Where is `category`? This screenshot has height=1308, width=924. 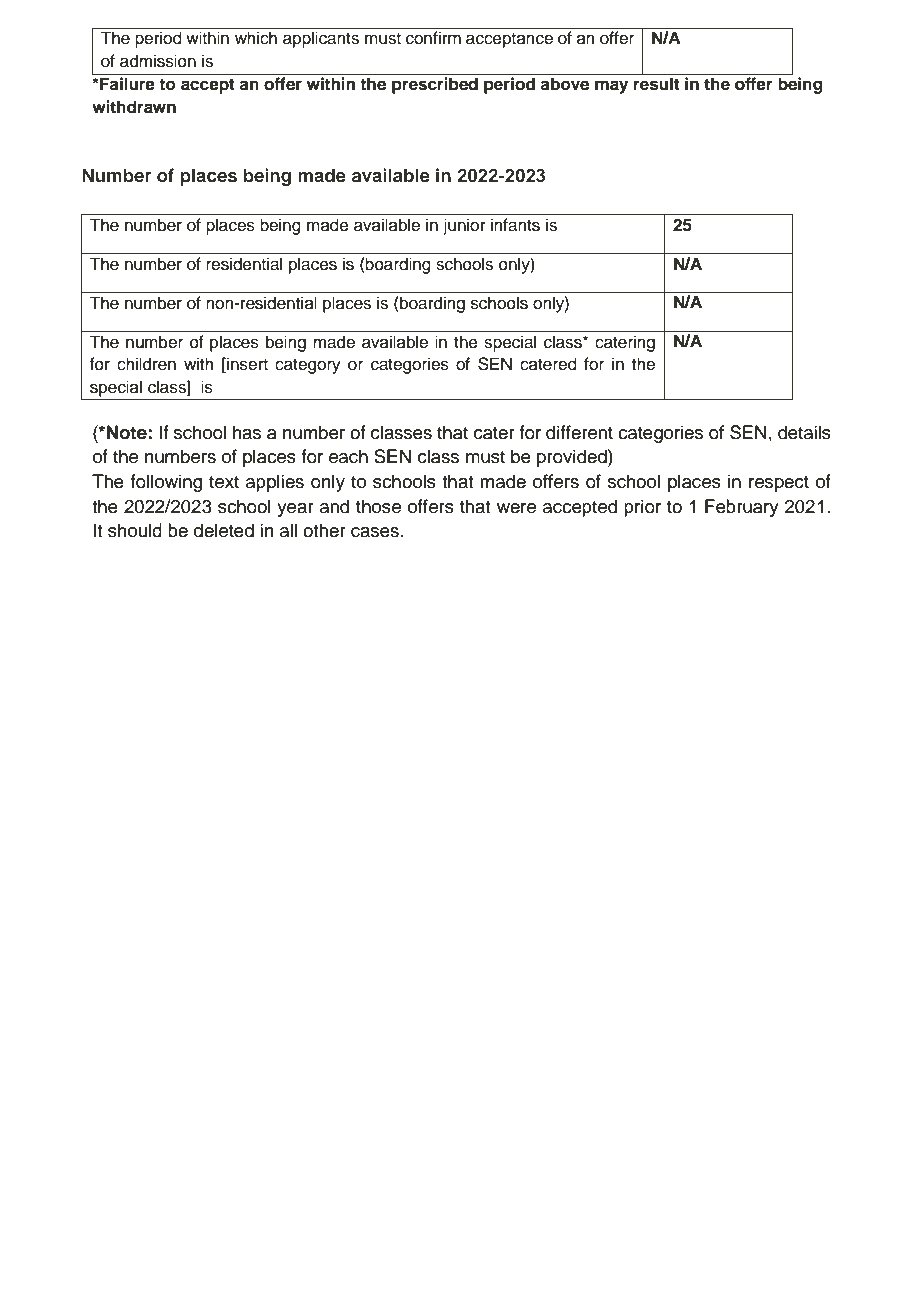 category is located at coordinates (308, 366).
